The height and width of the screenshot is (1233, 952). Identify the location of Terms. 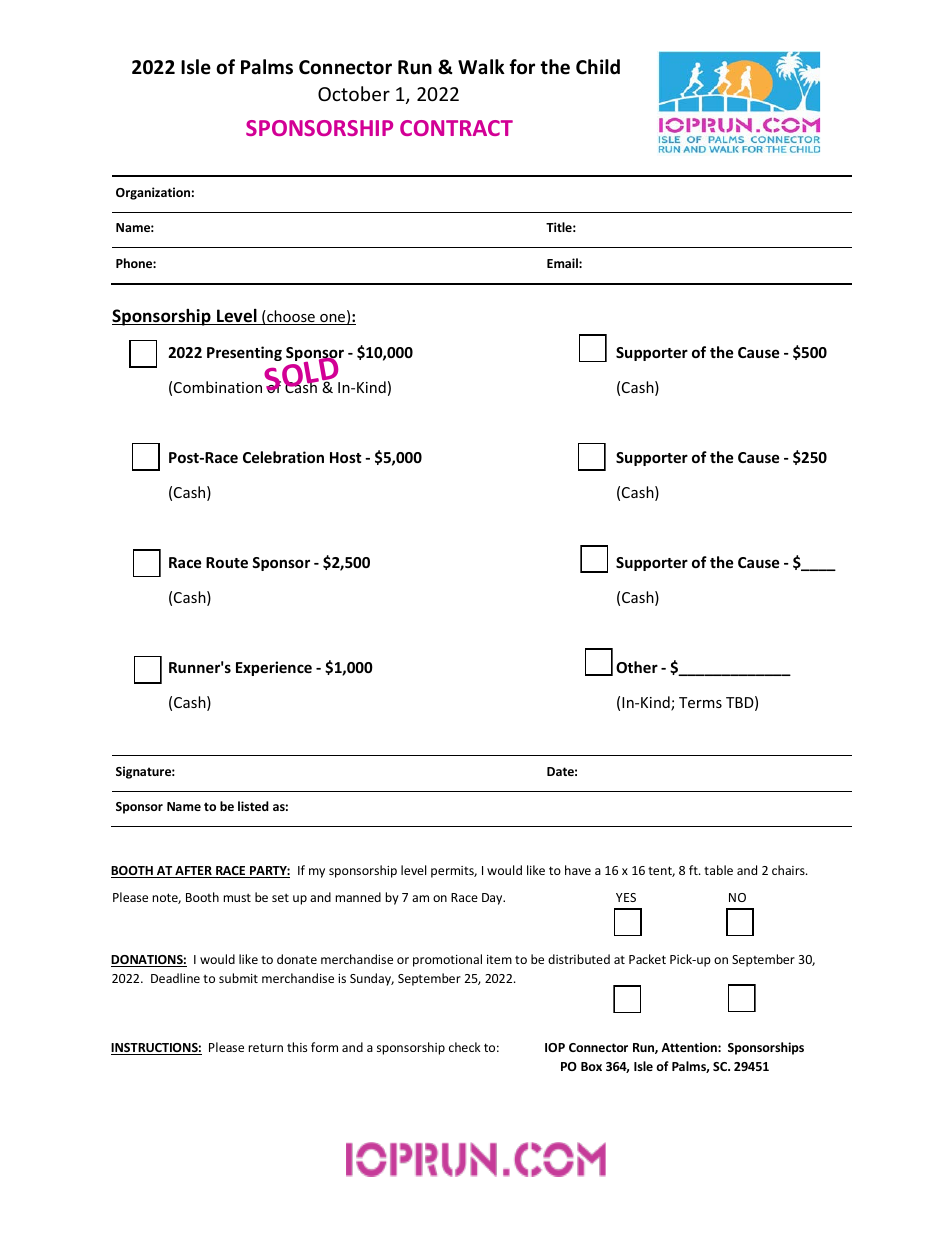
(700, 702).
